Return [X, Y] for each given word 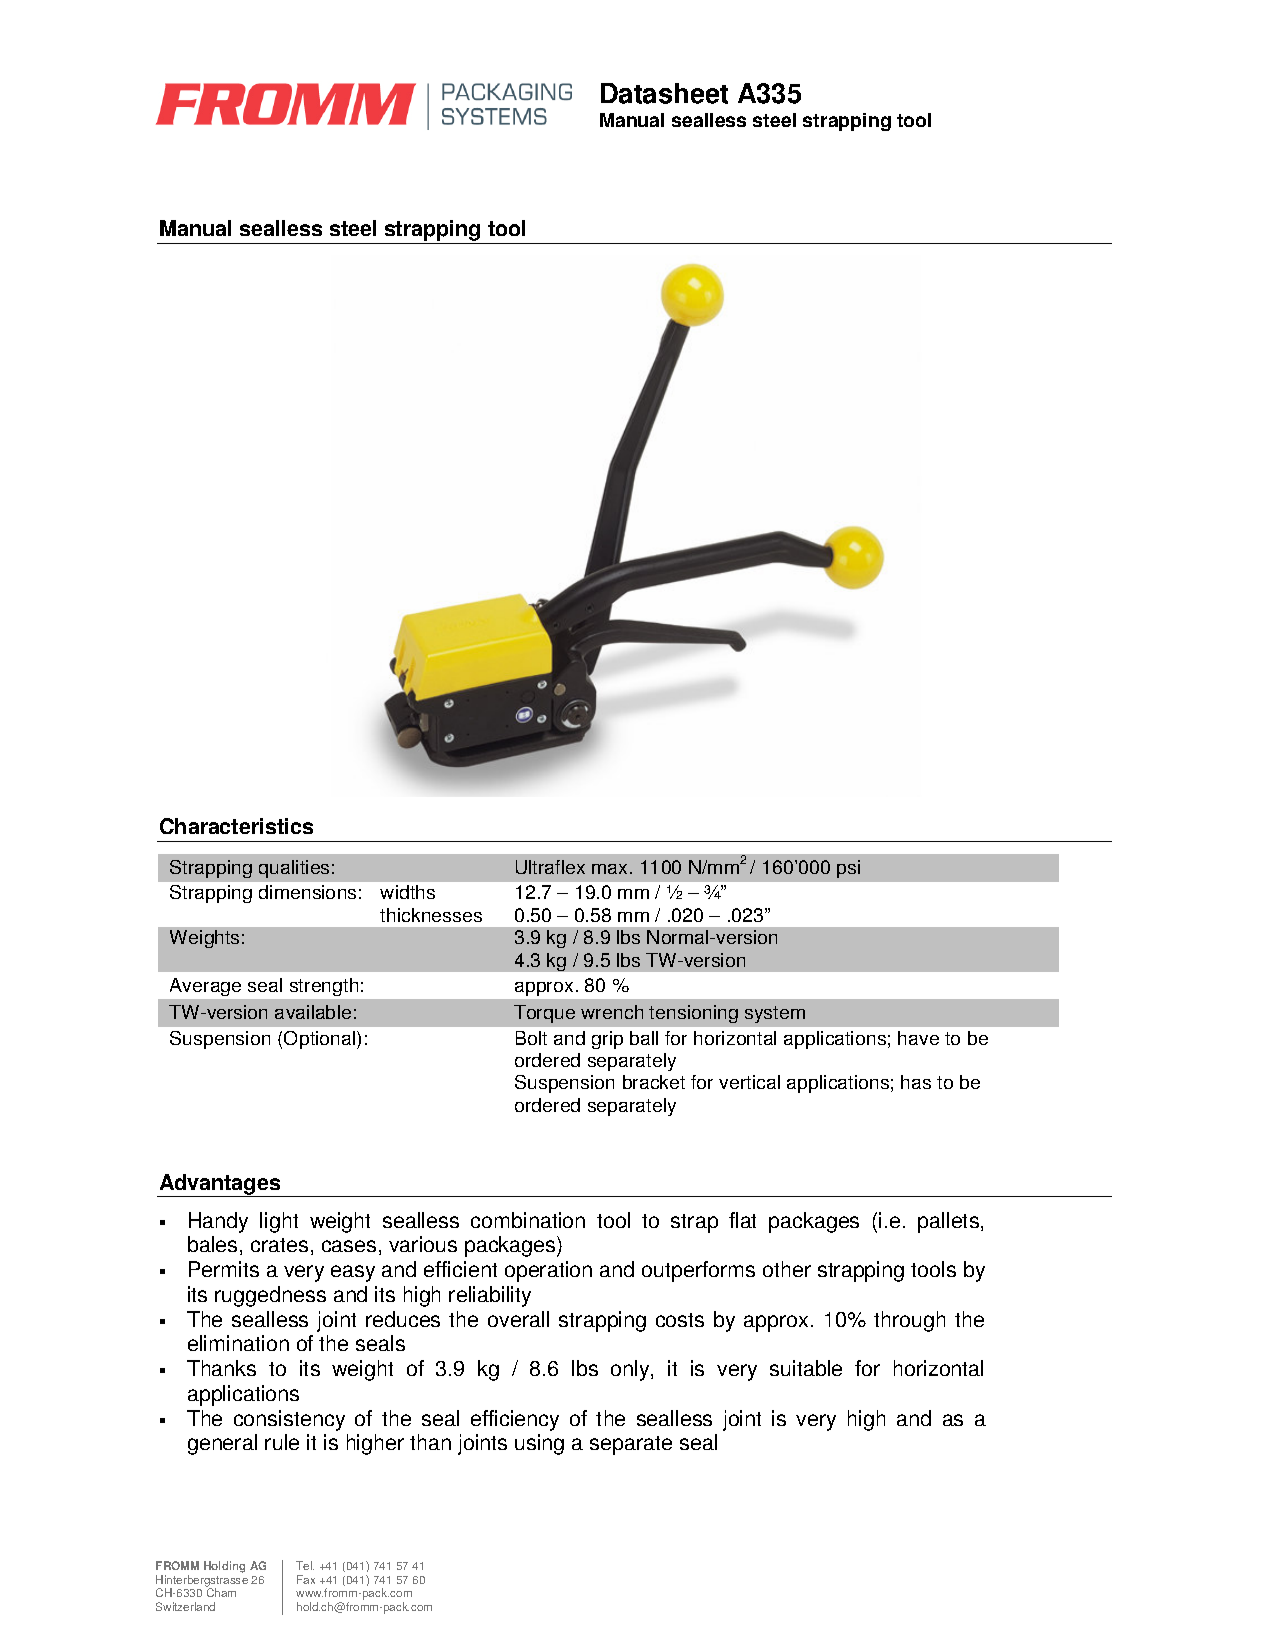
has [916, 1082]
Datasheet [664, 93]
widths [407, 892]
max [609, 869]
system [775, 1014]
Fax [306, 1579]
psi [848, 869]
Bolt [531, 1038]
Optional [321, 1040]
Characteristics [236, 826]
